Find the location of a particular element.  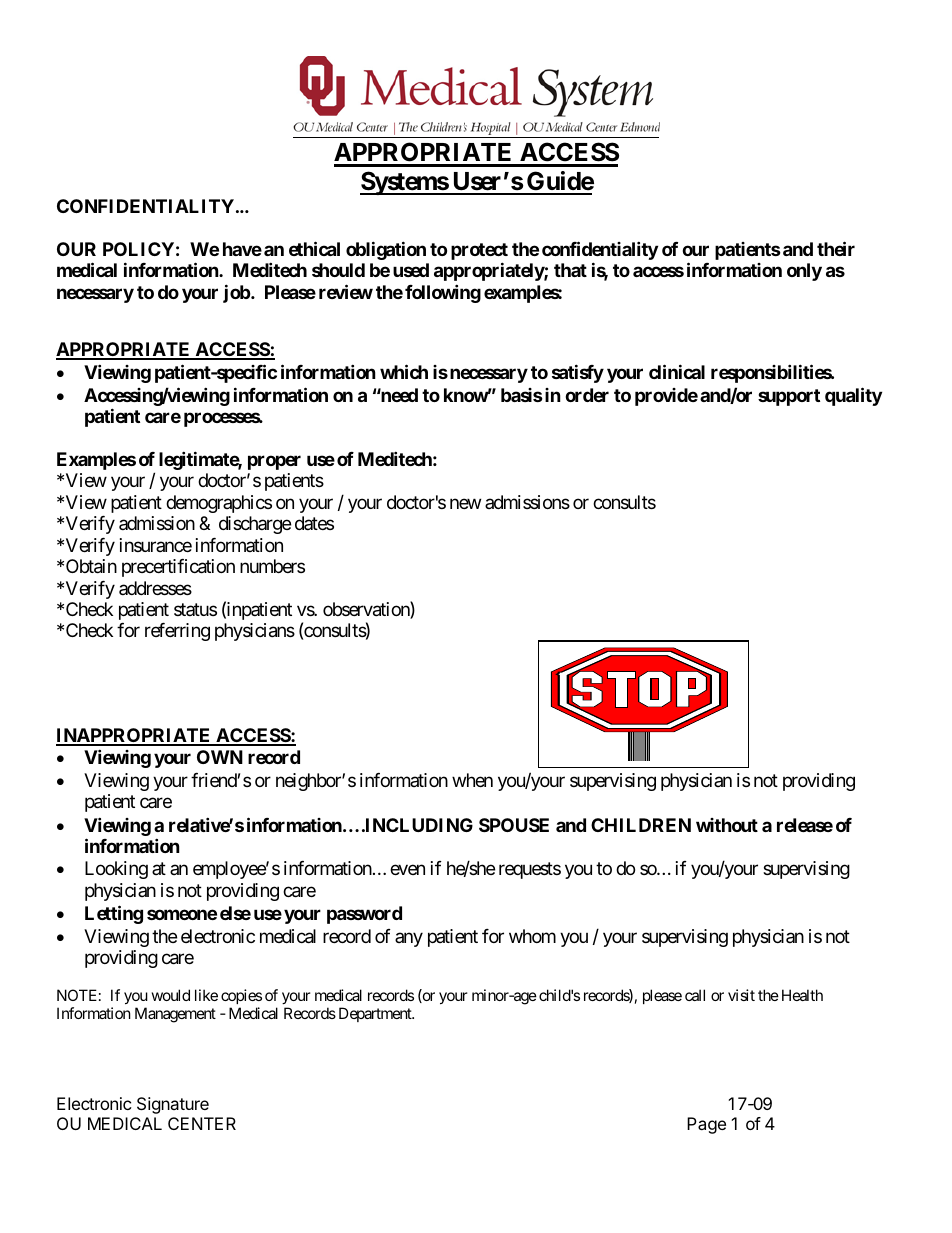

job is located at coordinates (237, 293).
